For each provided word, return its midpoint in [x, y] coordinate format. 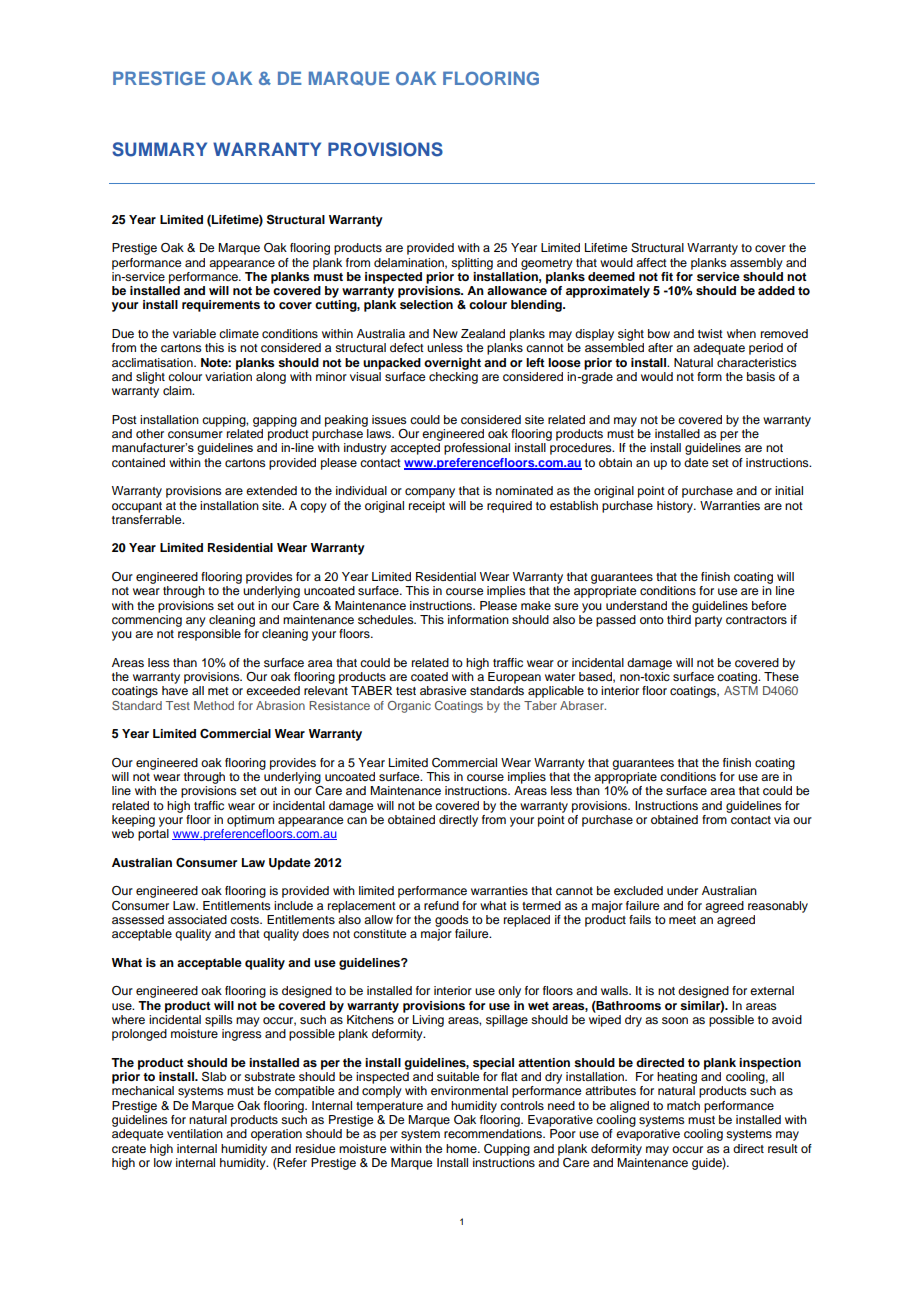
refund [441, 905]
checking [453, 376]
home [462, 1148]
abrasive [443, 690]
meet [682, 920]
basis [761, 376]
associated [197, 919]
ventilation [195, 1133]
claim [178, 390]
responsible [209, 635]
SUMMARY [159, 149]
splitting [472, 264]
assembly [756, 264]
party [708, 621]
